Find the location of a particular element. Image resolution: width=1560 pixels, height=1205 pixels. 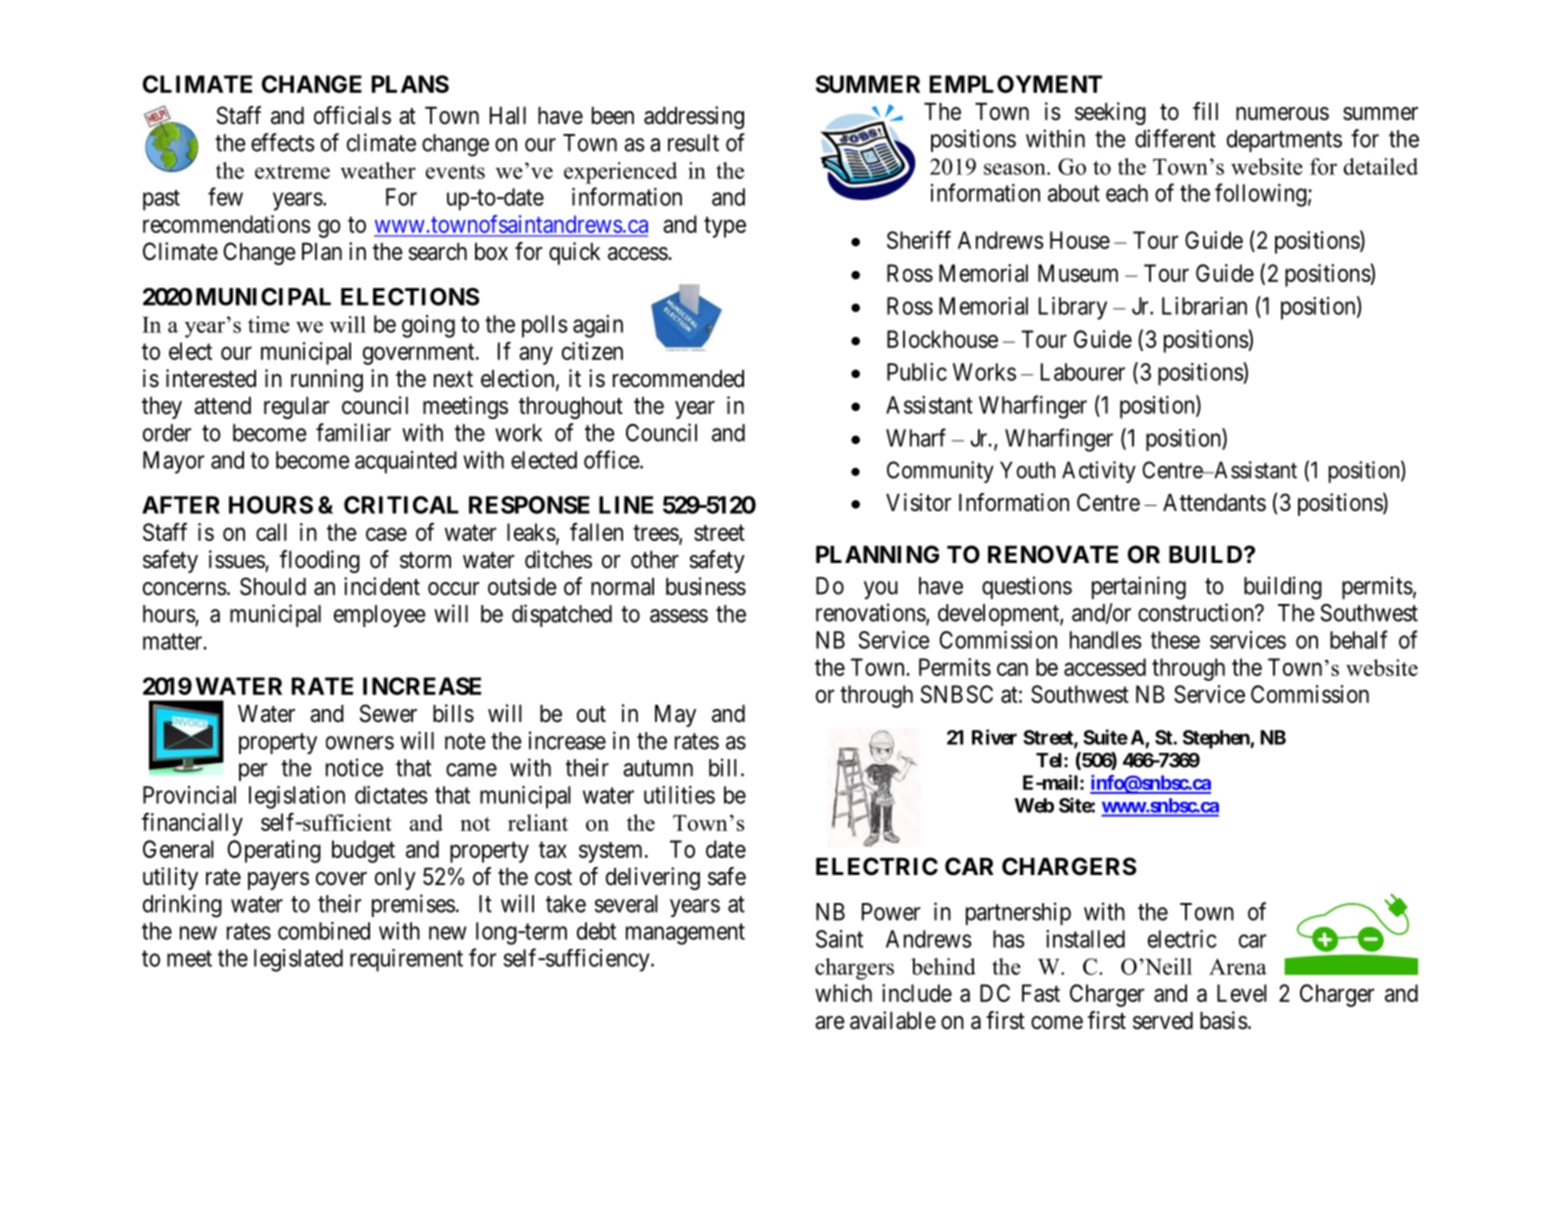

Level is located at coordinates (1242, 993).
